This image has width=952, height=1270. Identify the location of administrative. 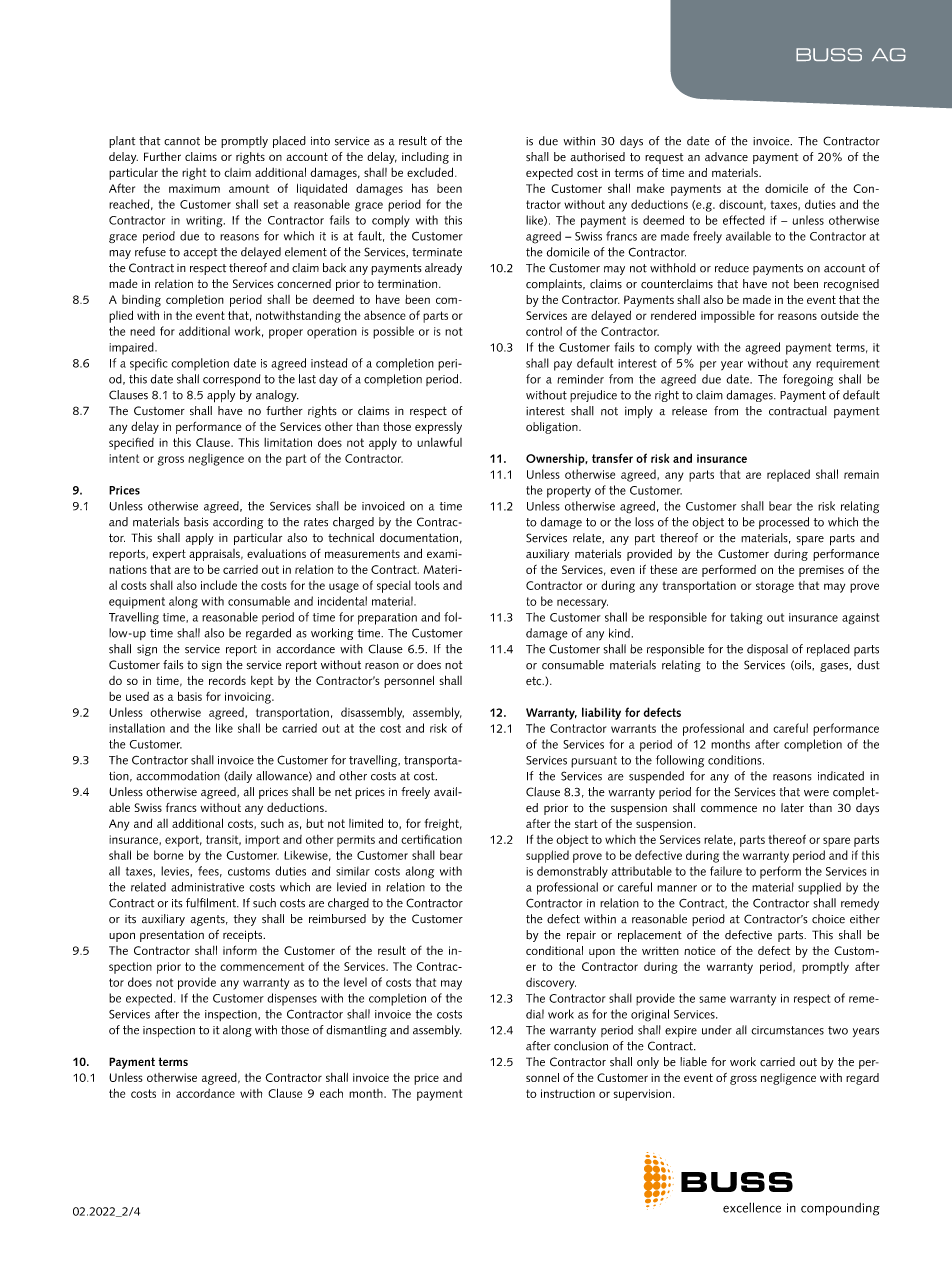
(207, 887).
